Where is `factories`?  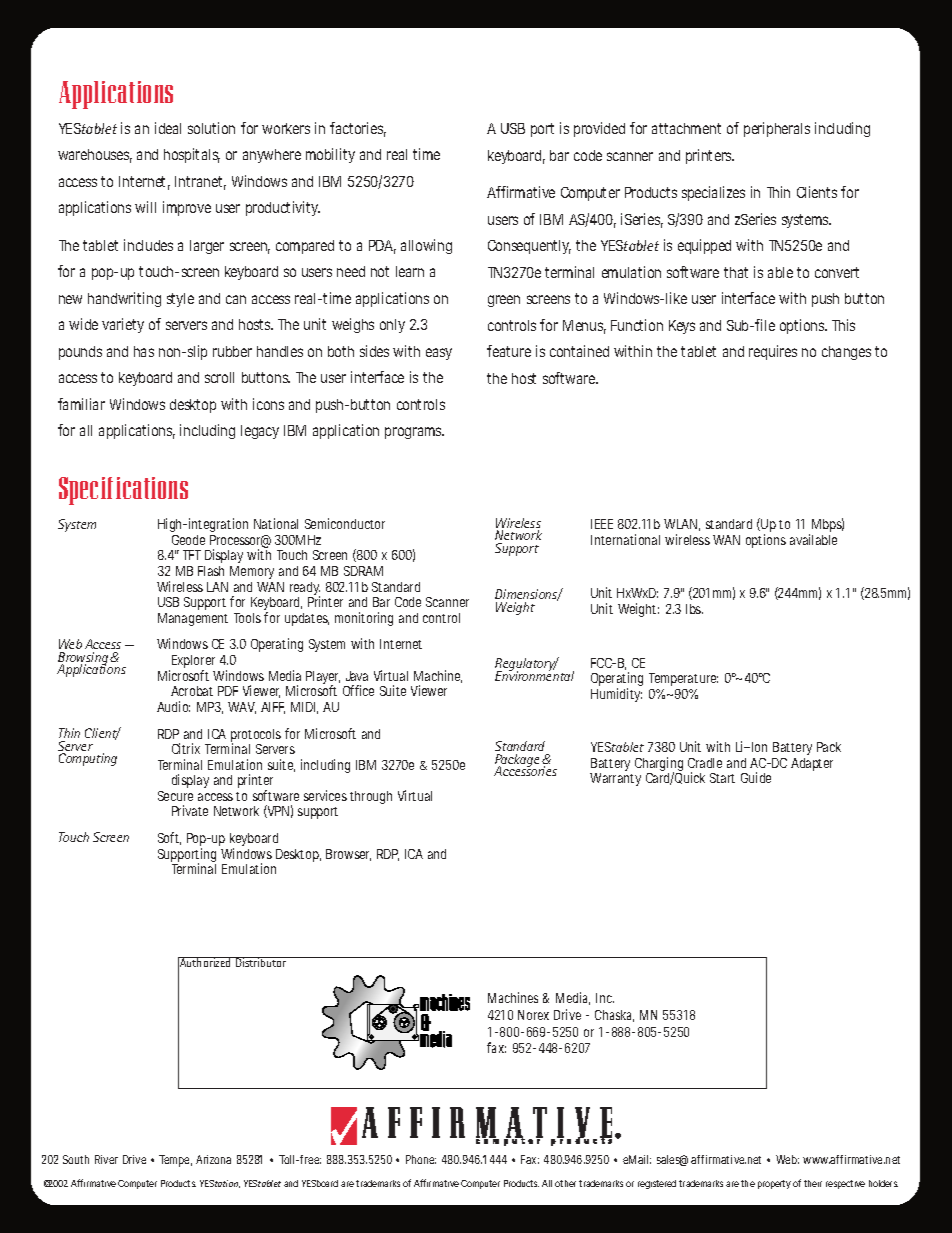
factories is located at coordinates (358, 129).
